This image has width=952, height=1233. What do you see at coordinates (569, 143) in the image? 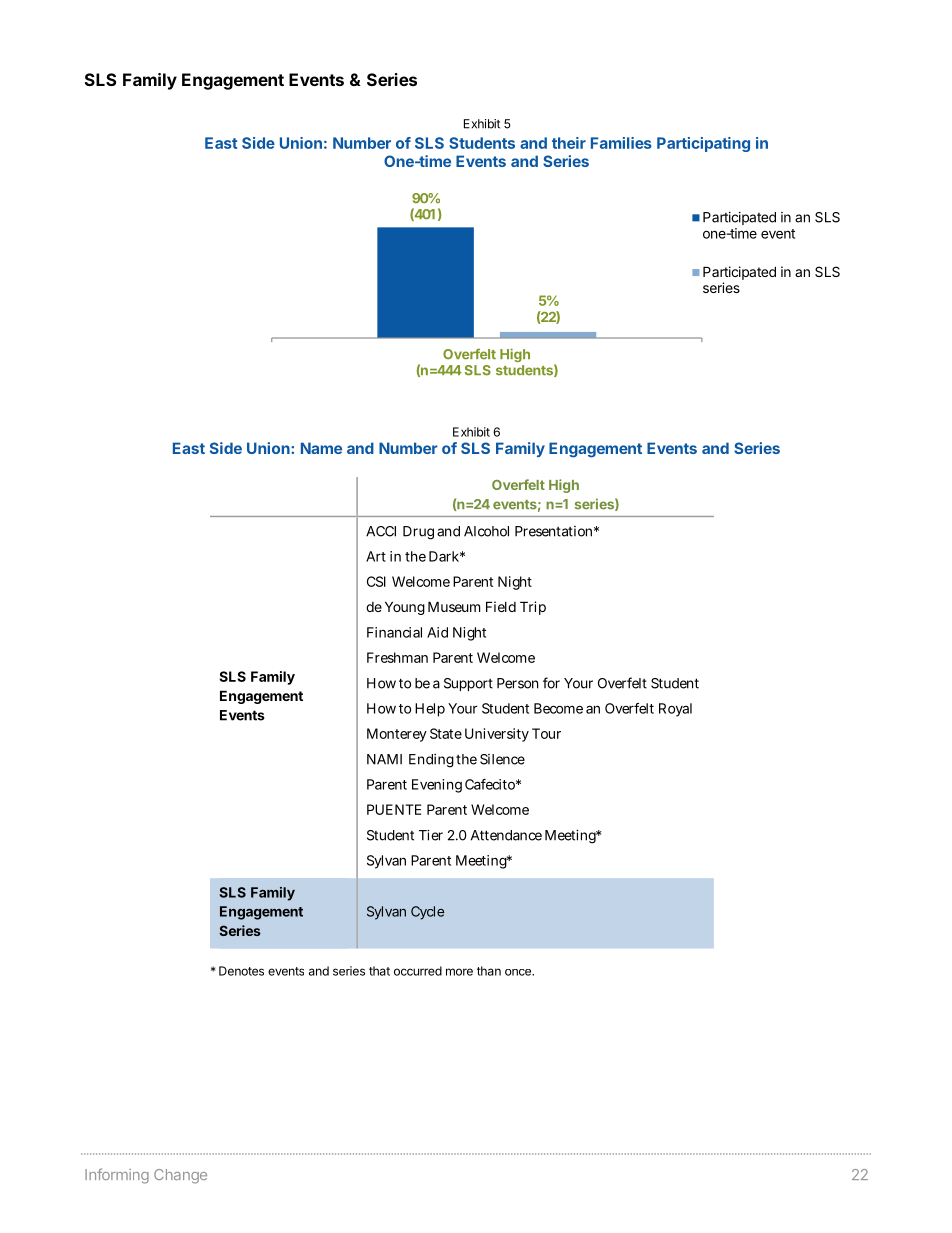
I see `their` at bounding box center [569, 143].
